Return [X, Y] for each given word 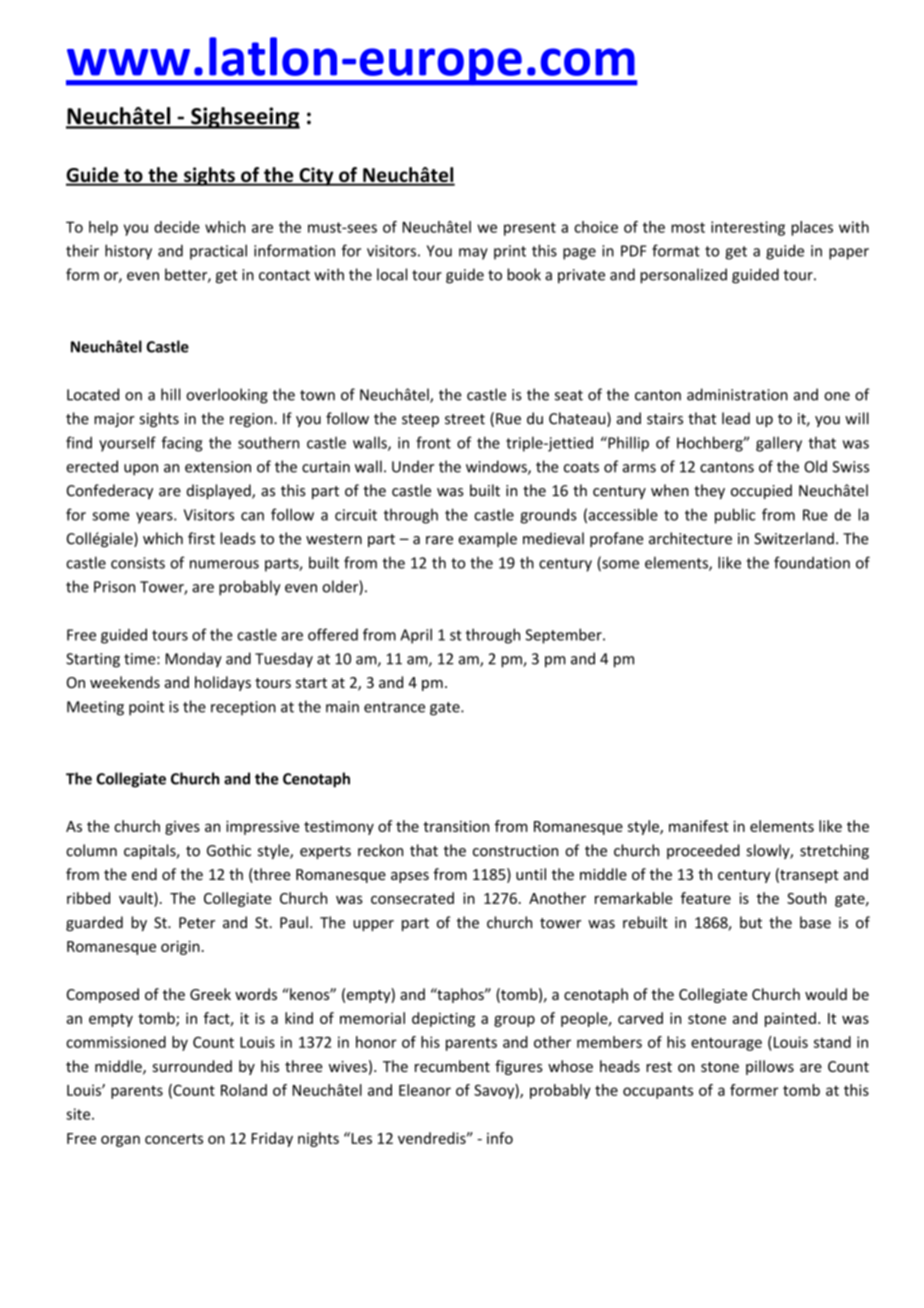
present [530, 229]
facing [182, 444]
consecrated [412, 898]
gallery [779, 444]
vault [137, 899]
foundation [812, 562]
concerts [174, 1139]
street [465, 419]
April [416, 636]
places [812, 228]
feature [706, 898]
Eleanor [425, 1090]
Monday [194, 660]
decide [177, 227]
